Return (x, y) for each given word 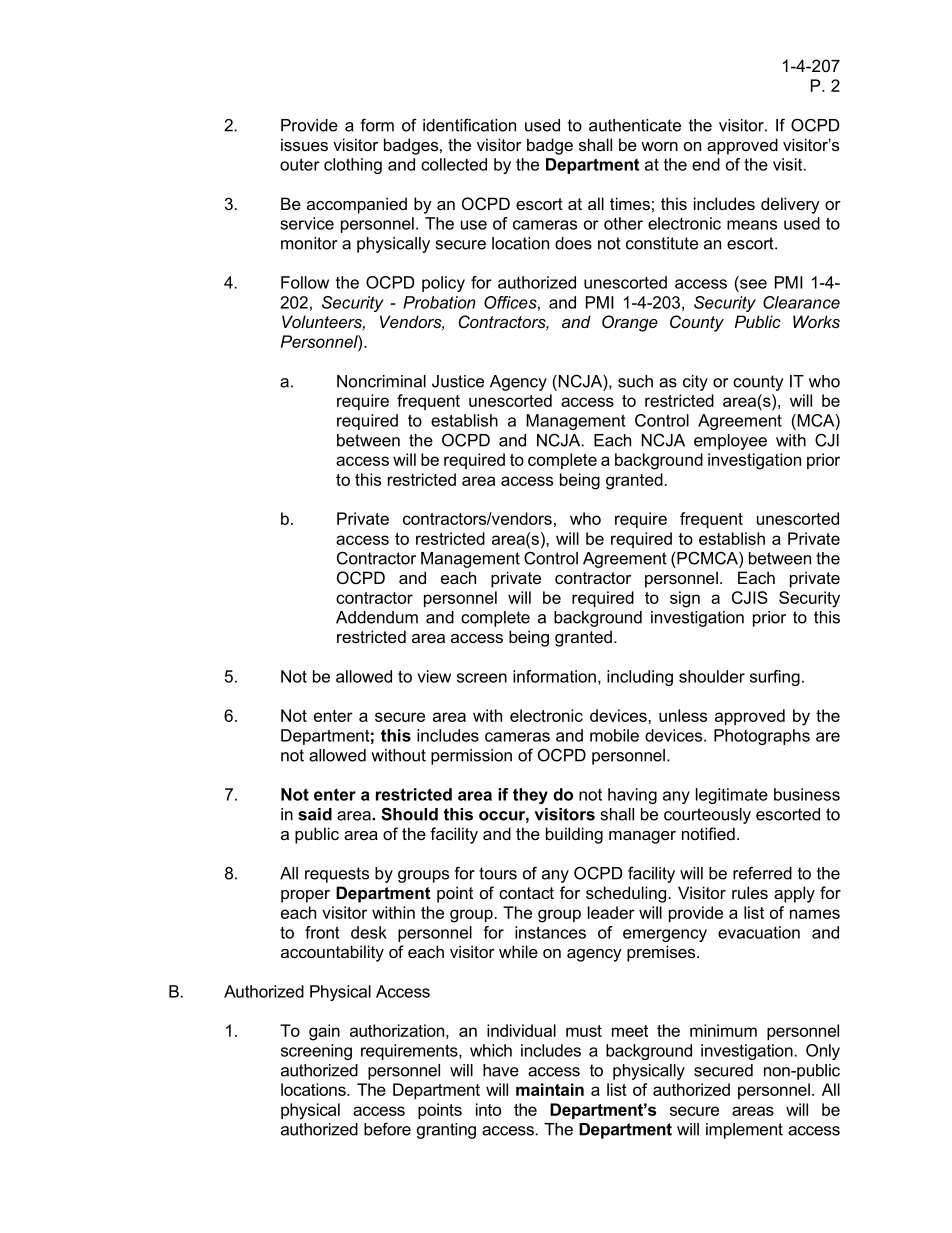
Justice (458, 381)
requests (337, 875)
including (640, 678)
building (574, 835)
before (387, 1129)
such (635, 381)
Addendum (377, 617)
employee (730, 442)
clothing (353, 166)
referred (762, 873)
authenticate (635, 125)
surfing (775, 678)
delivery (790, 205)
